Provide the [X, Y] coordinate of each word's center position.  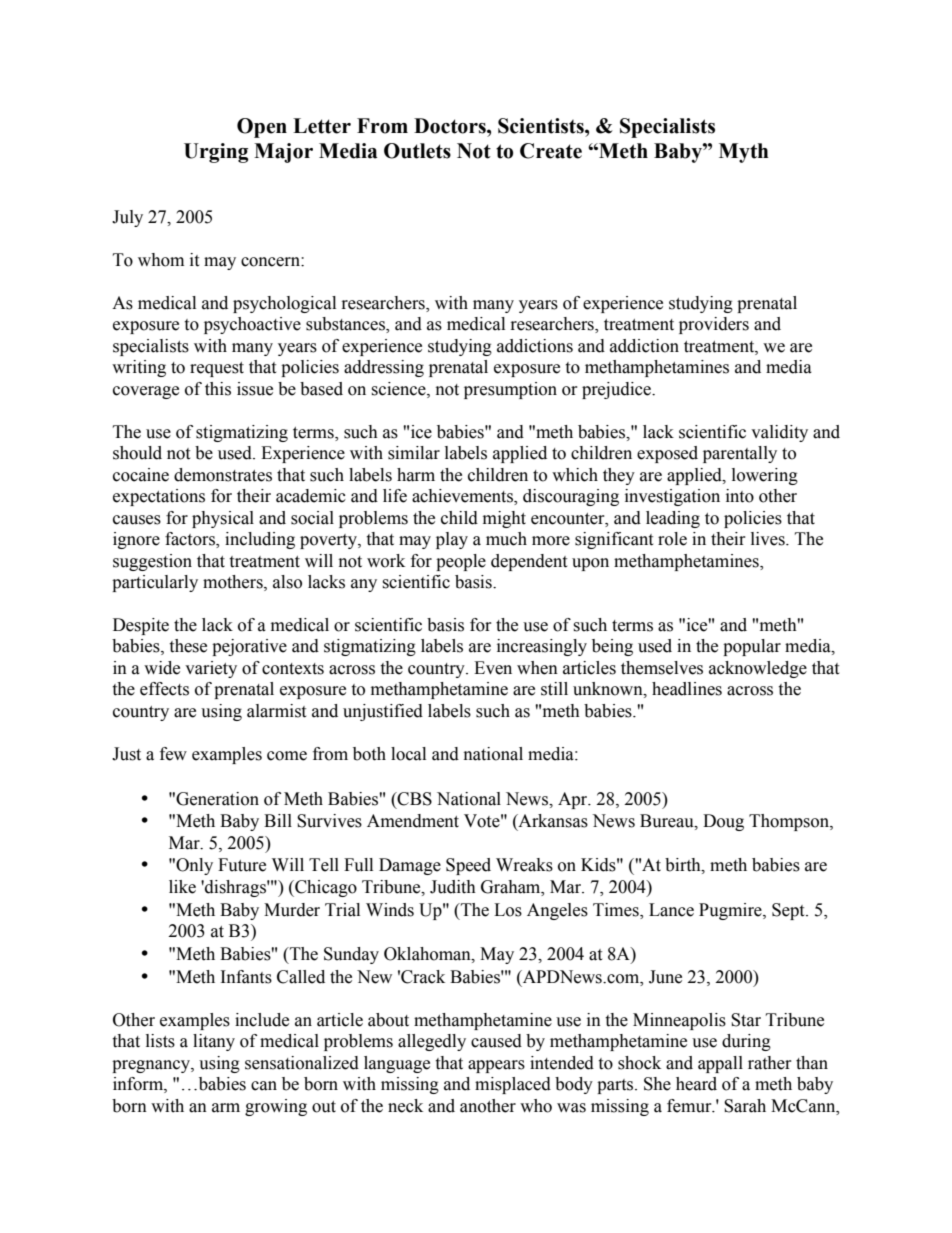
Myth [744, 153]
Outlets [417, 151]
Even [493, 668]
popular [752, 647]
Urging [216, 153]
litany [214, 1042]
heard [696, 1084]
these [188, 646]
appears [496, 1066]
